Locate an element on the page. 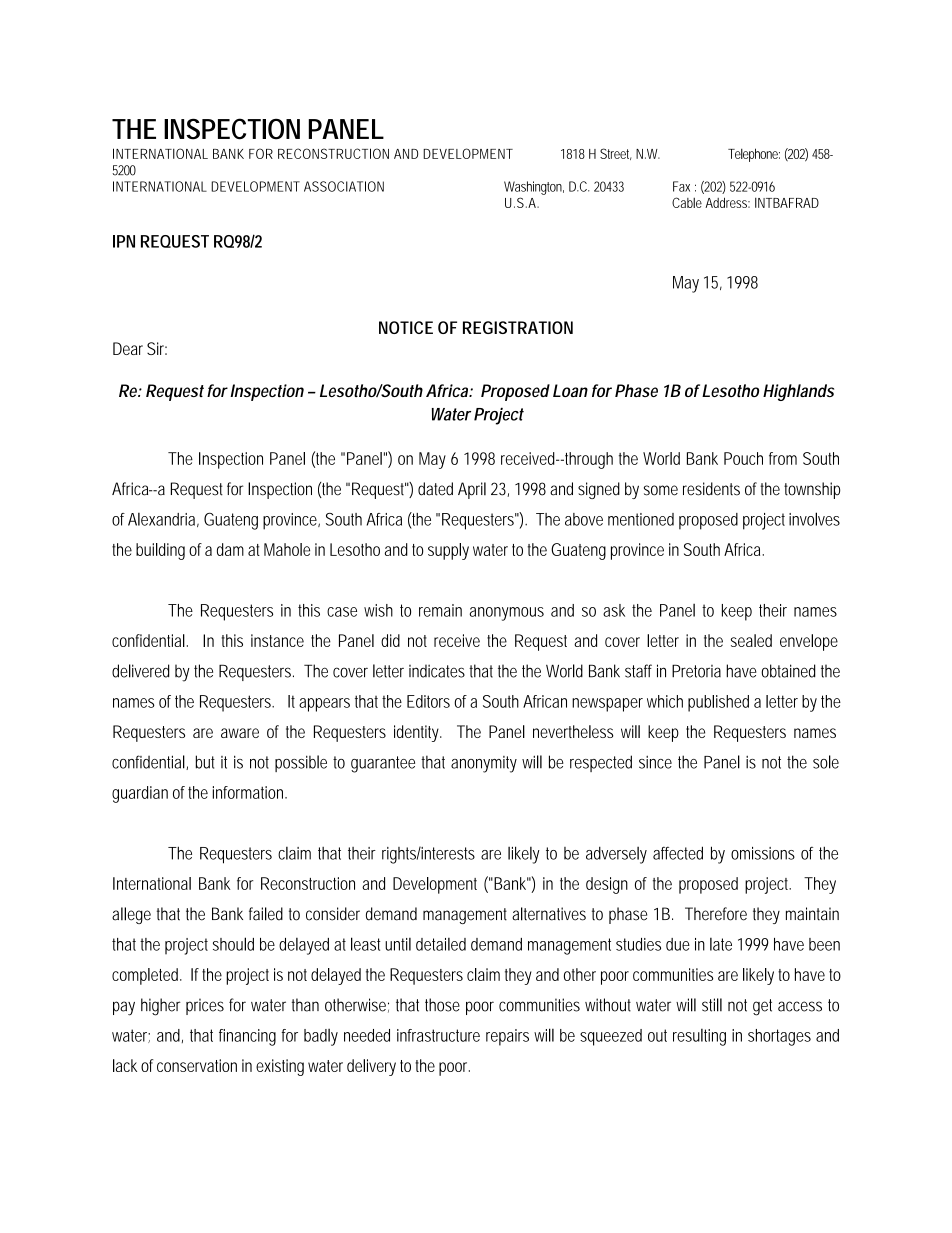 The height and width of the document is (1233, 952). but is located at coordinates (205, 762).
